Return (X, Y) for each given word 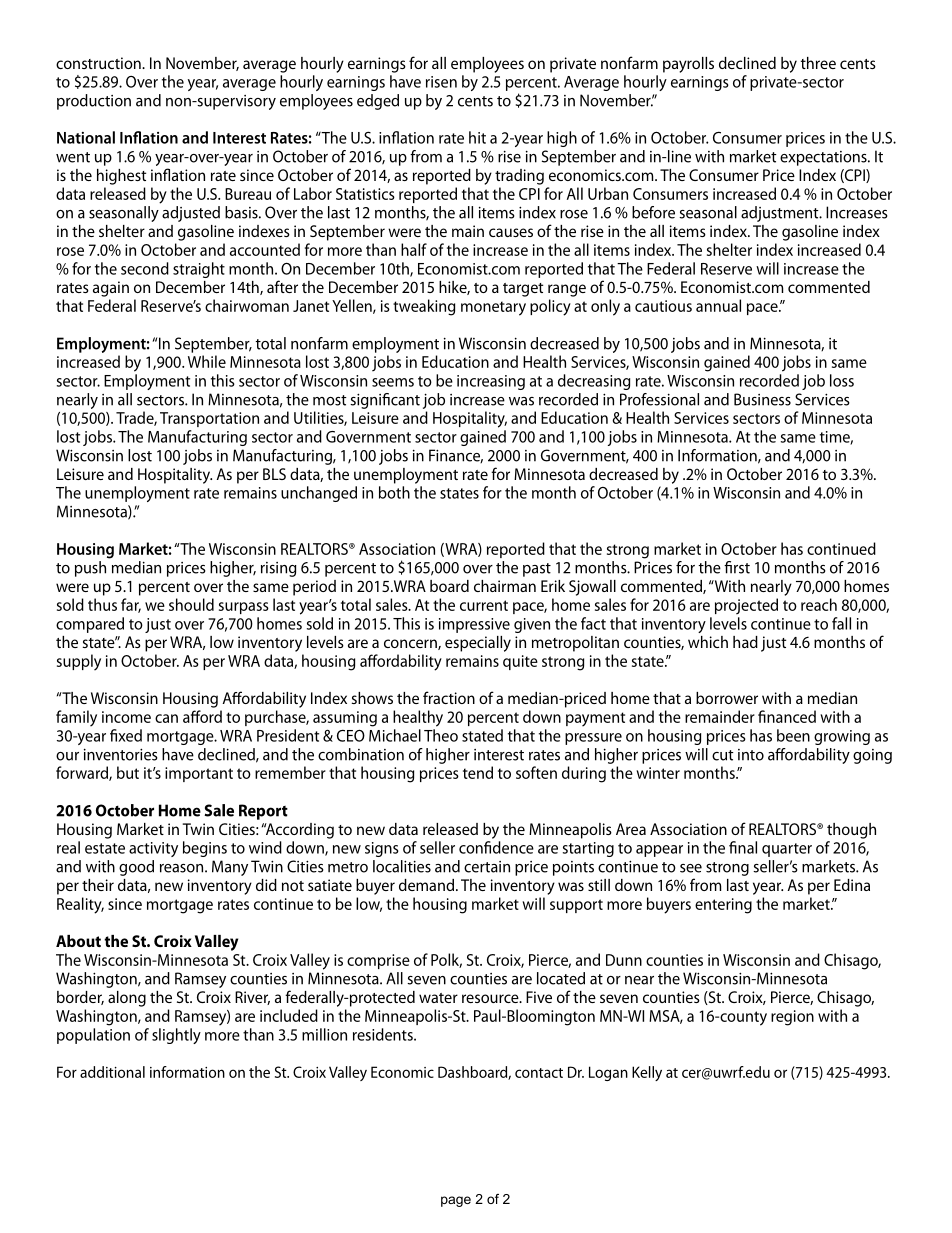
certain (487, 867)
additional (112, 1072)
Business (762, 399)
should (191, 604)
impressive (474, 625)
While (207, 361)
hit (477, 137)
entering (723, 906)
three (818, 63)
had (745, 642)
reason (181, 868)
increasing (491, 382)
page (456, 1201)
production (94, 102)
